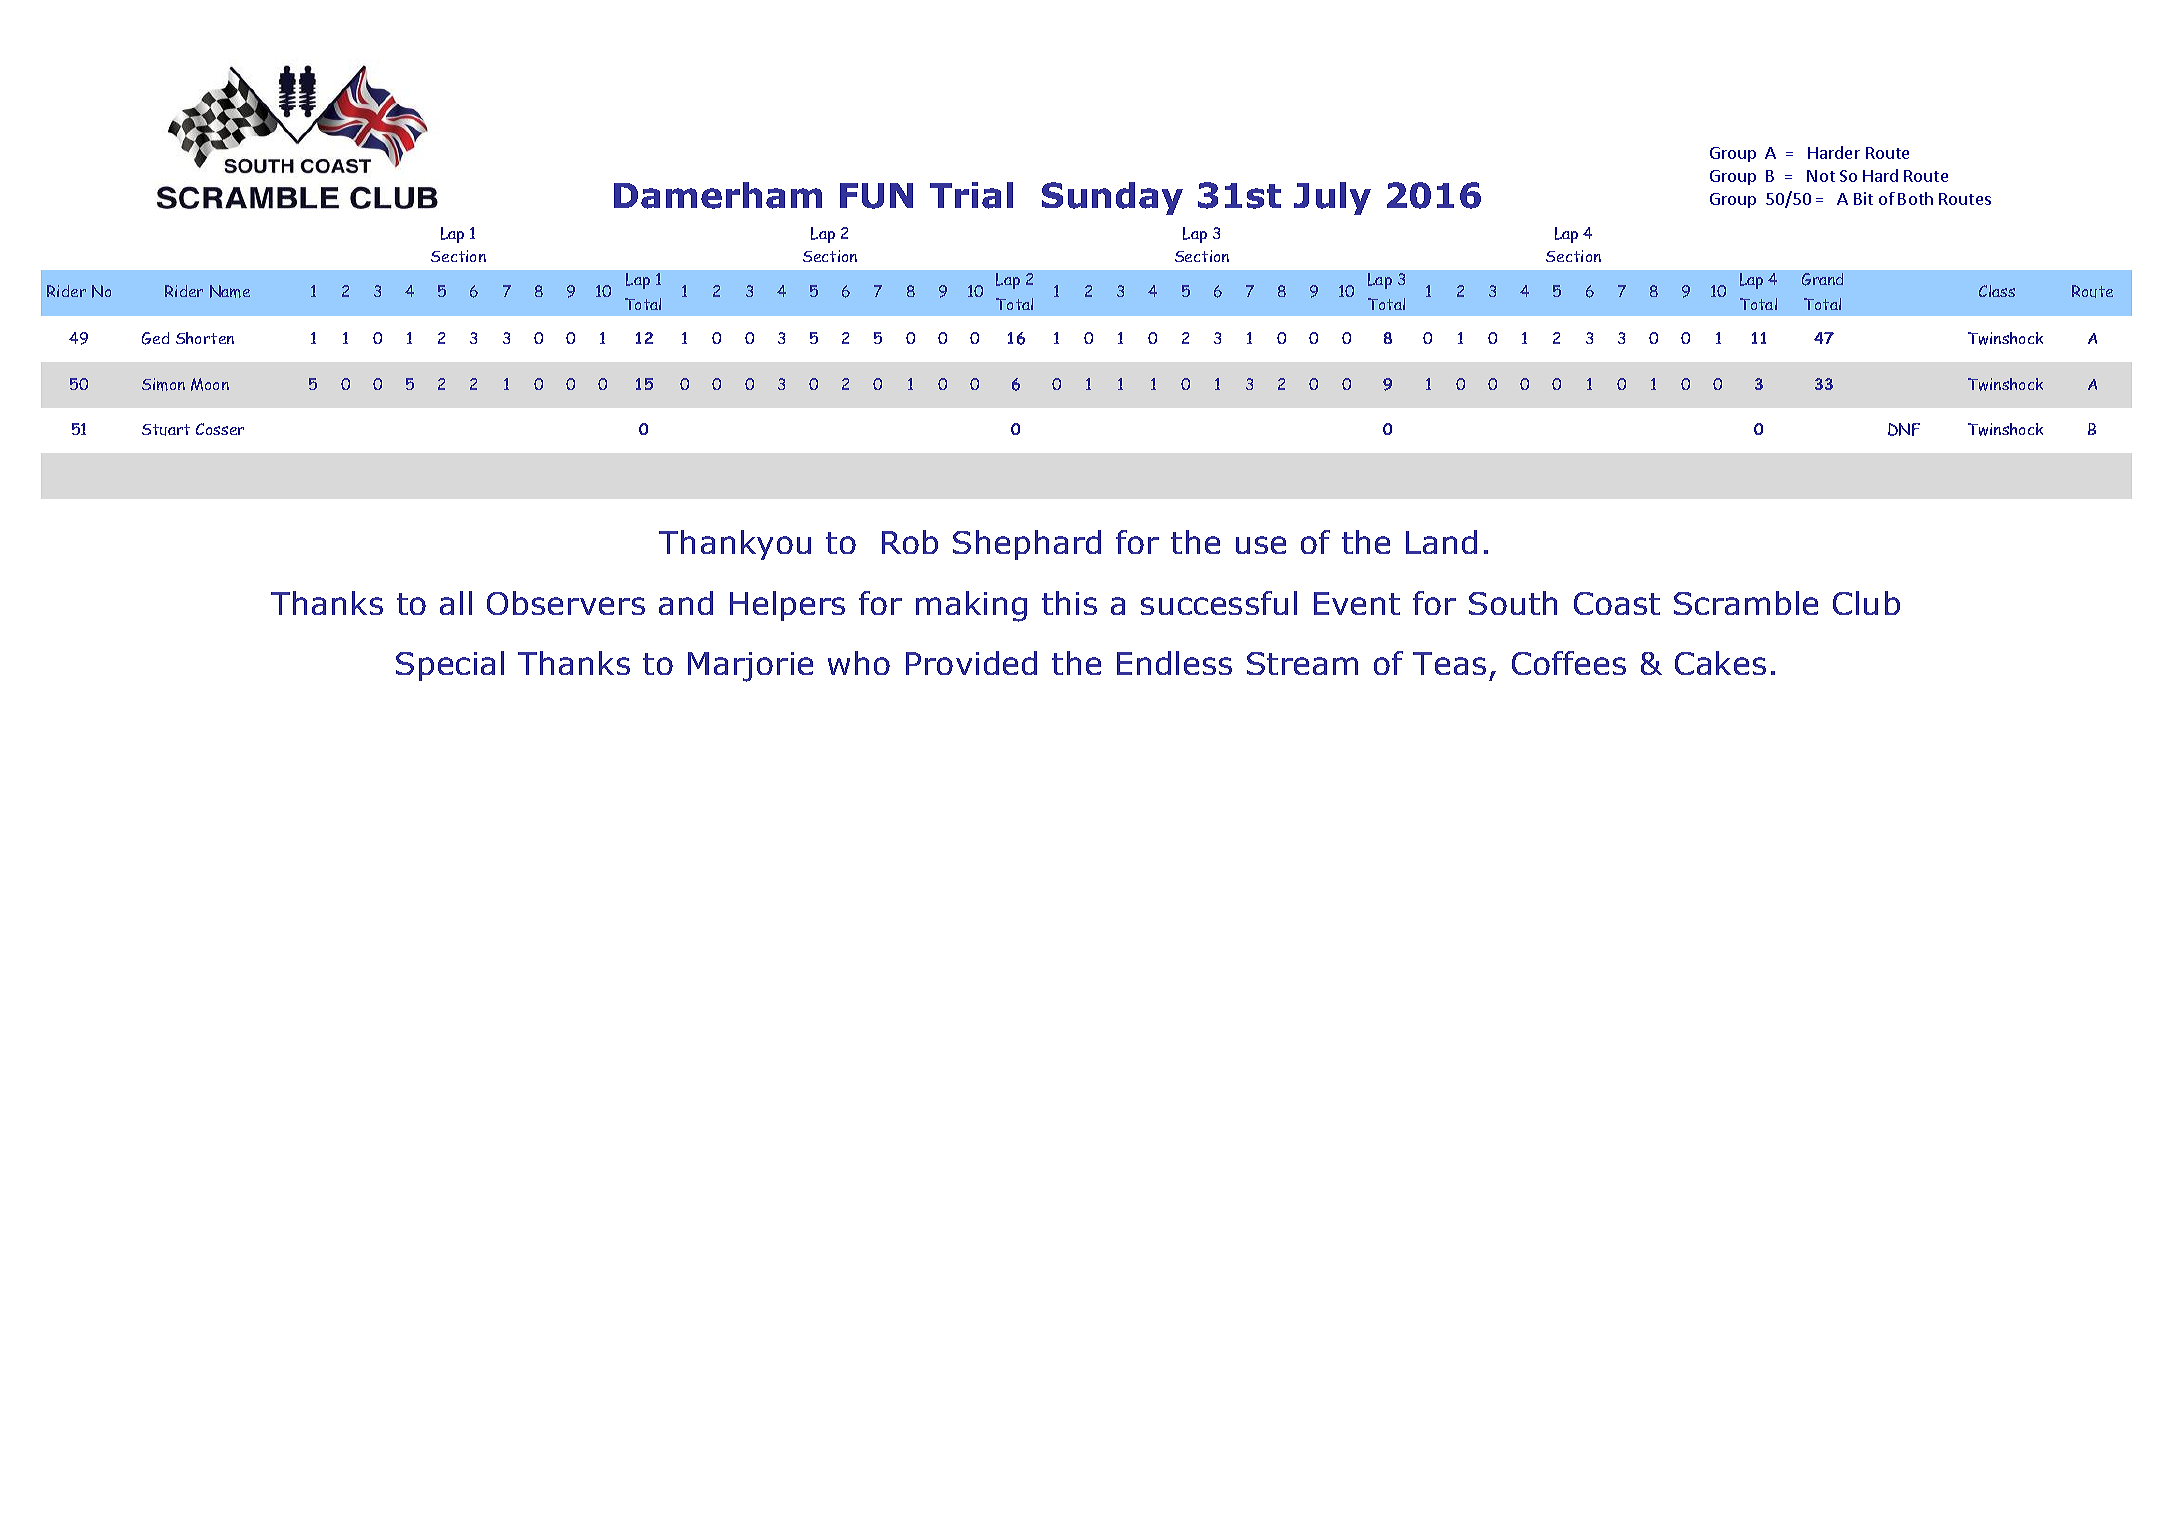 This page has width=2173, height=1537. I want to click on Special, so click(450, 666).
